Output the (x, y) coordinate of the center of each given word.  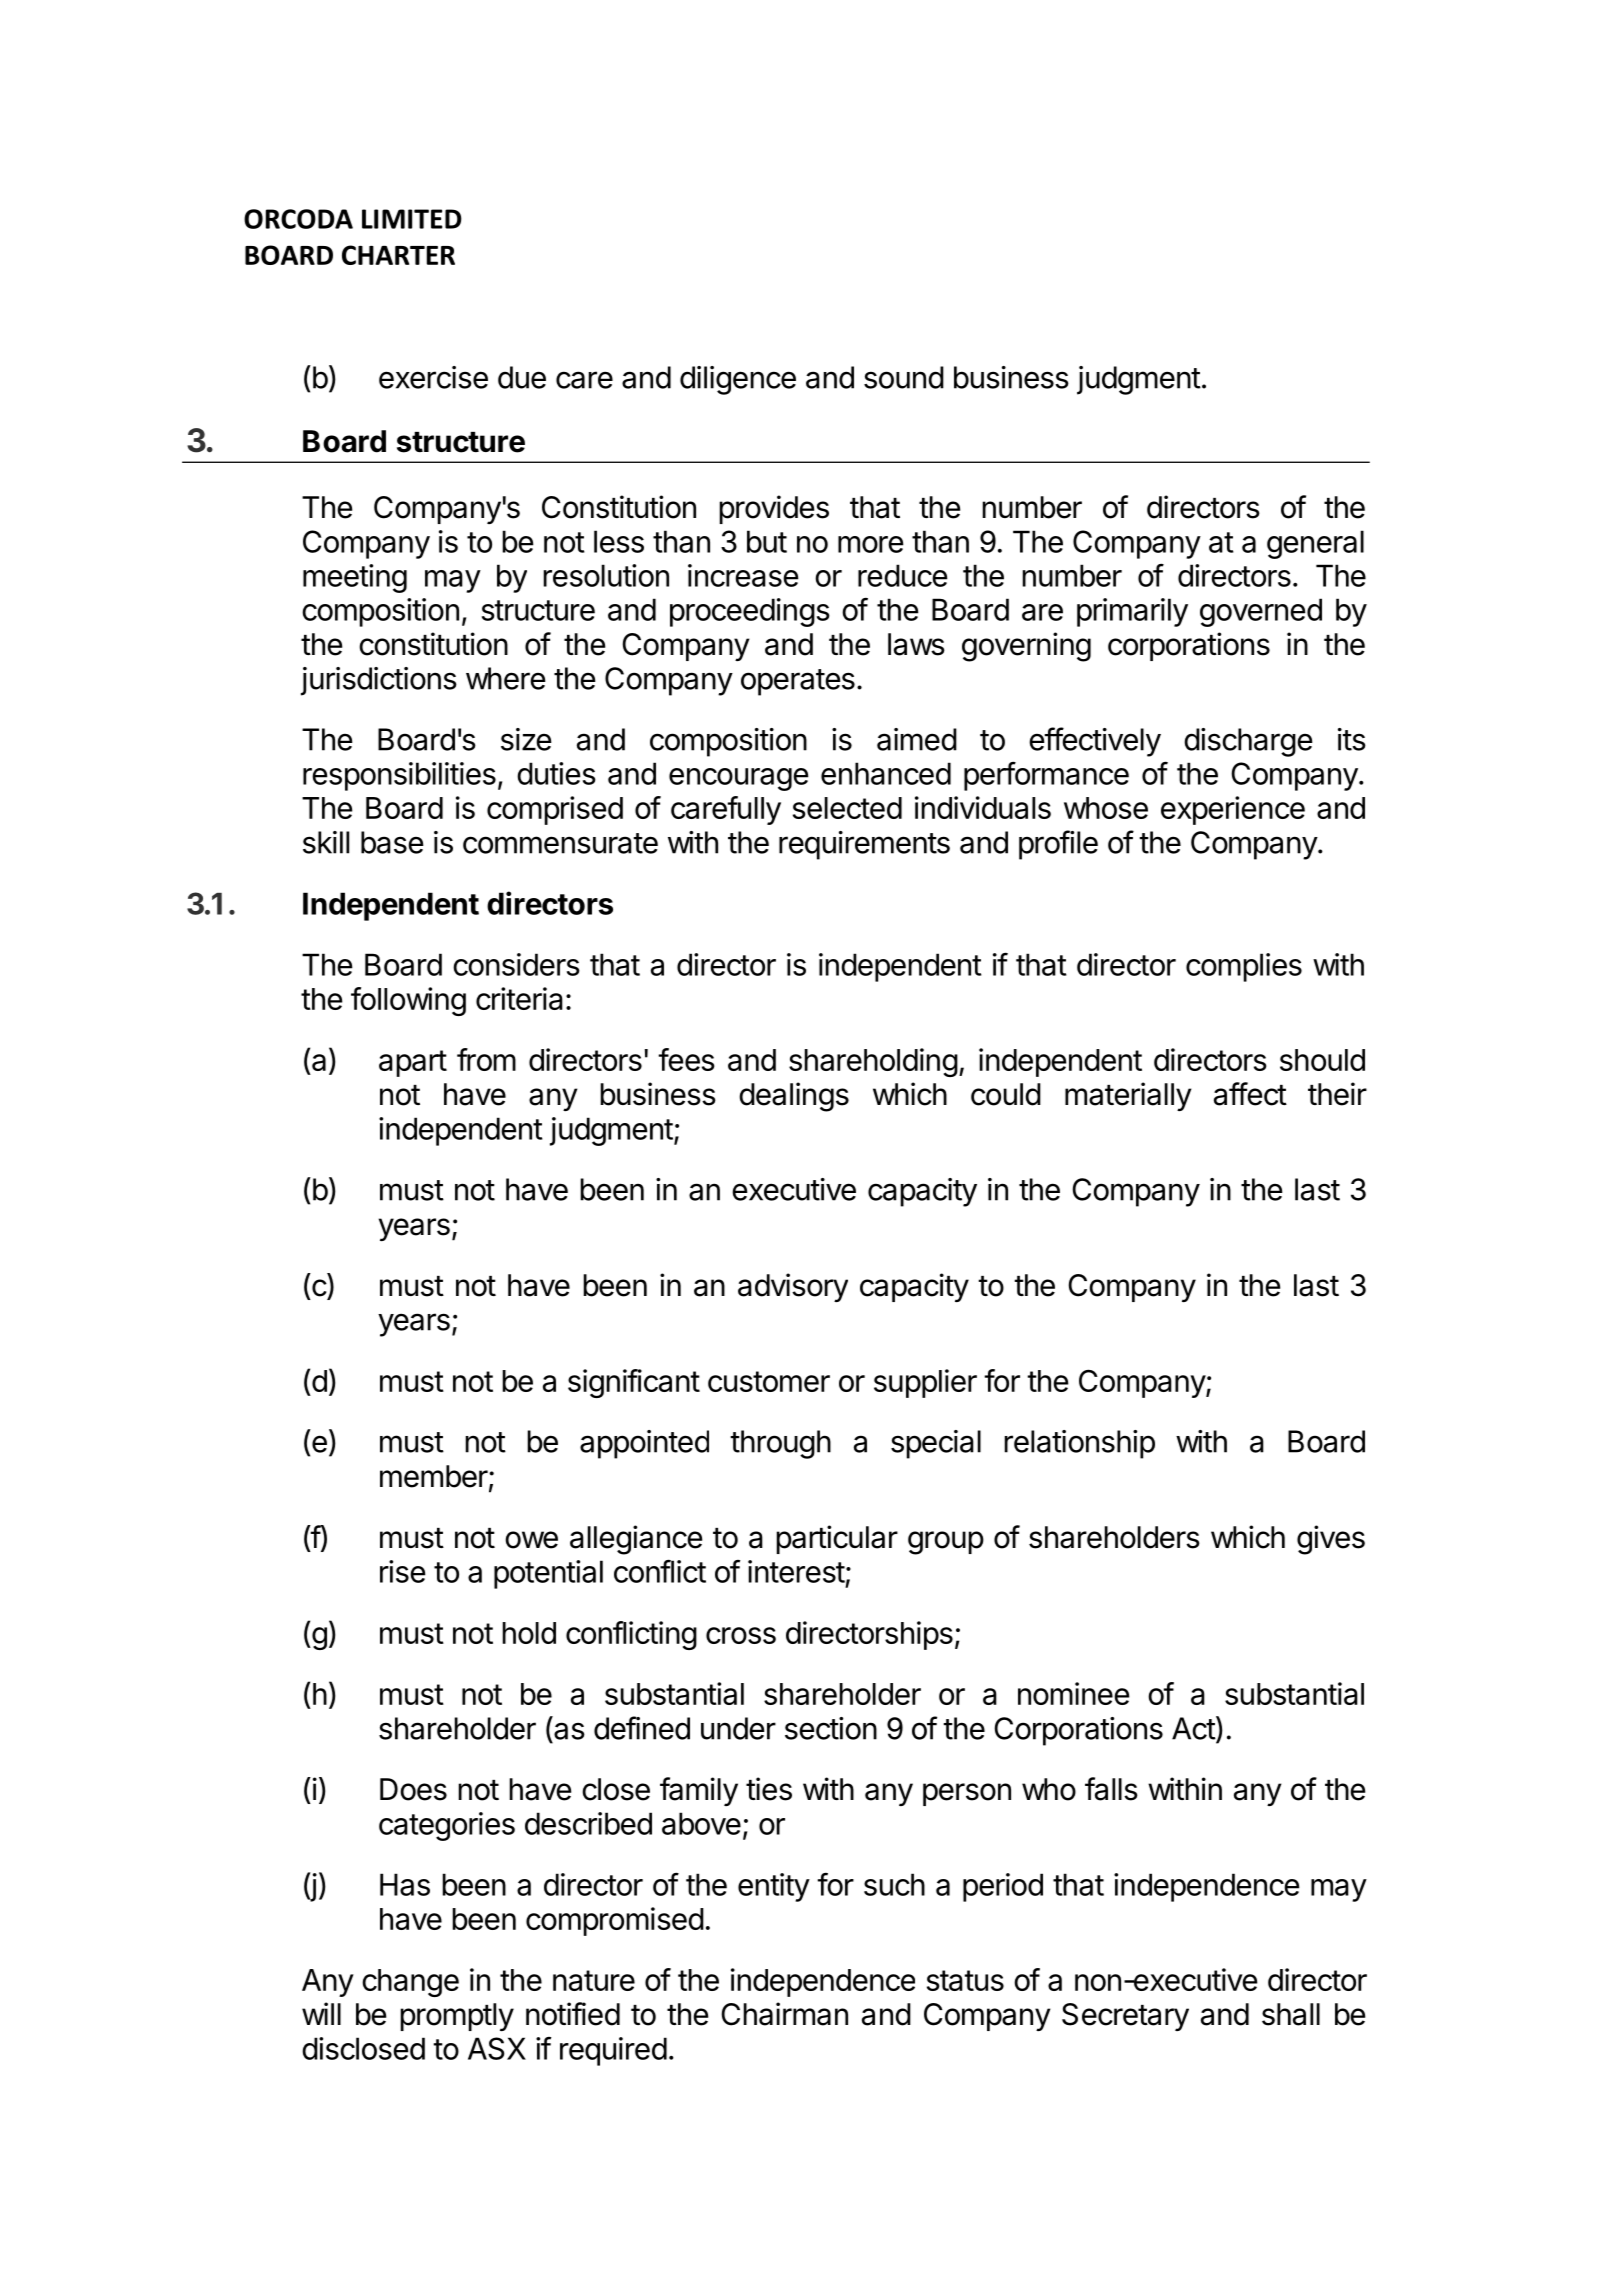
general (1315, 544)
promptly (457, 2017)
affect (1250, 1094)
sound (904, 377)
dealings (794, 1097)
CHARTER (398, 255)
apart (413, 1063)
